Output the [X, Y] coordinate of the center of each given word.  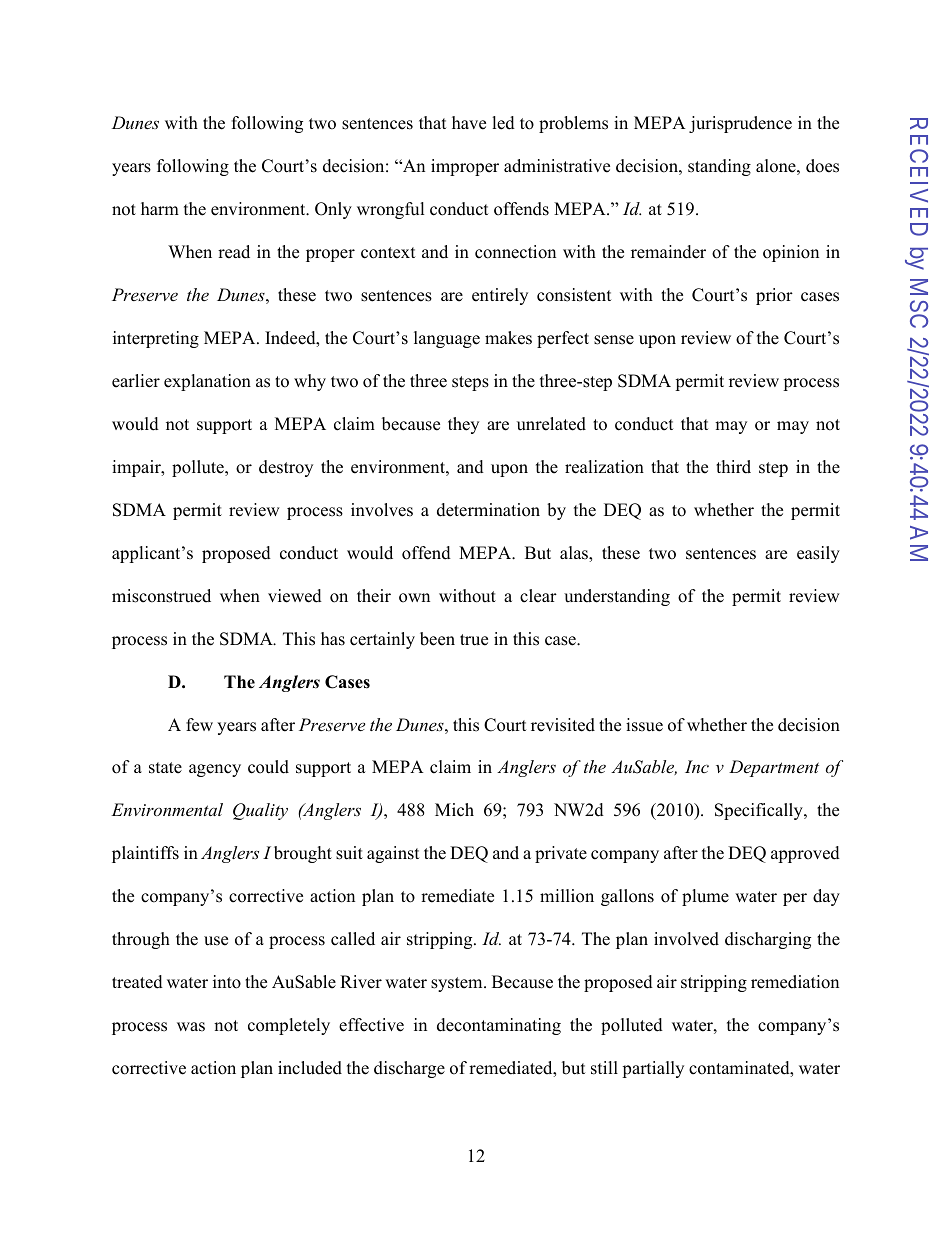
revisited [563, 725]
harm [160, 208]
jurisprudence [740, 124]
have [469, 123]
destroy [286, 468]
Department [774, 768]
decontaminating [499, 1026]
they [463, 425]
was [191, 1027]
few [199, 725]
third [733, 467]
